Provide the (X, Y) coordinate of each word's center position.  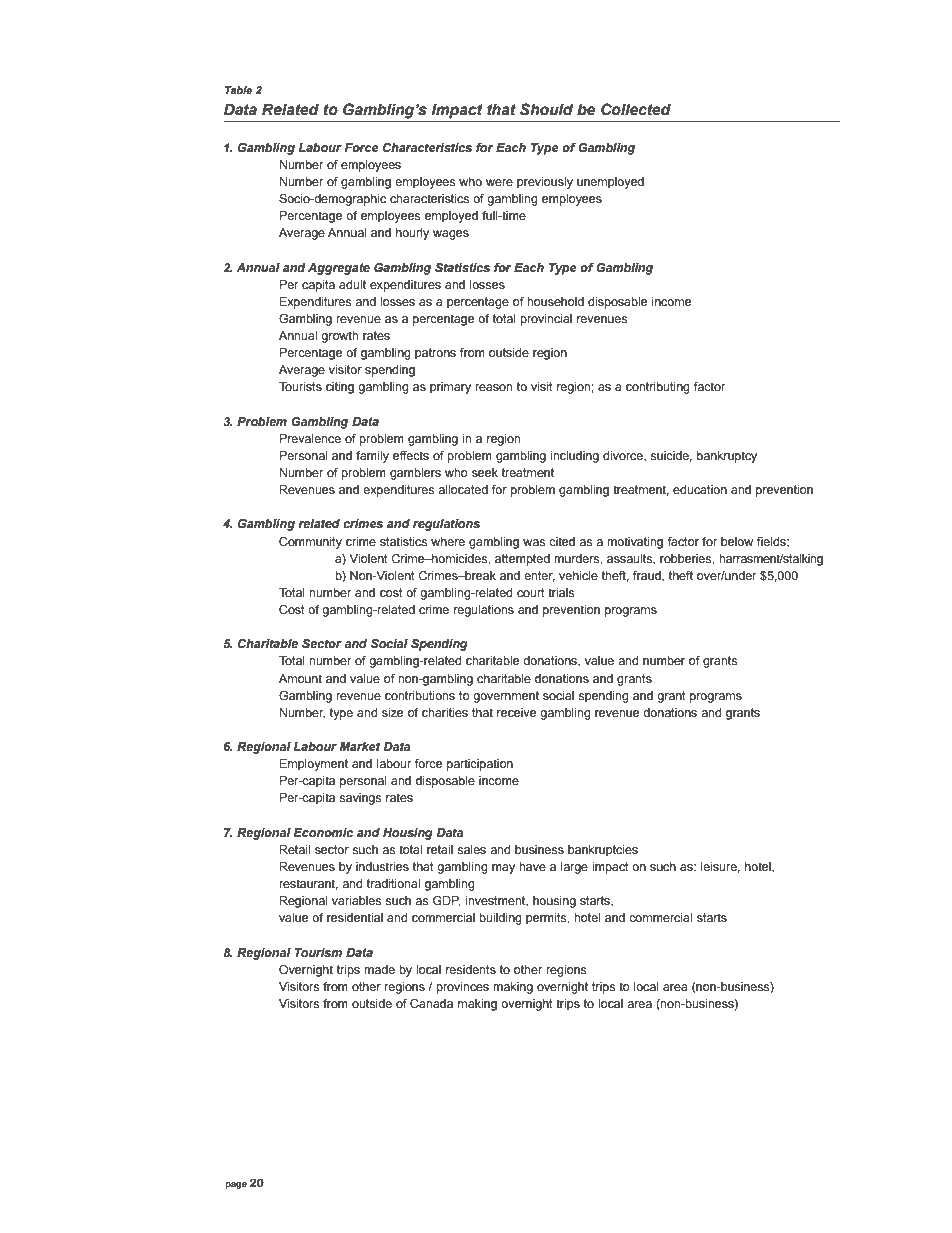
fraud (648, 576)
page (236, 1185)
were (499, 182)
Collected (636, 109)
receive (516, 712)
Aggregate (339, 269)
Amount (300, 678)
